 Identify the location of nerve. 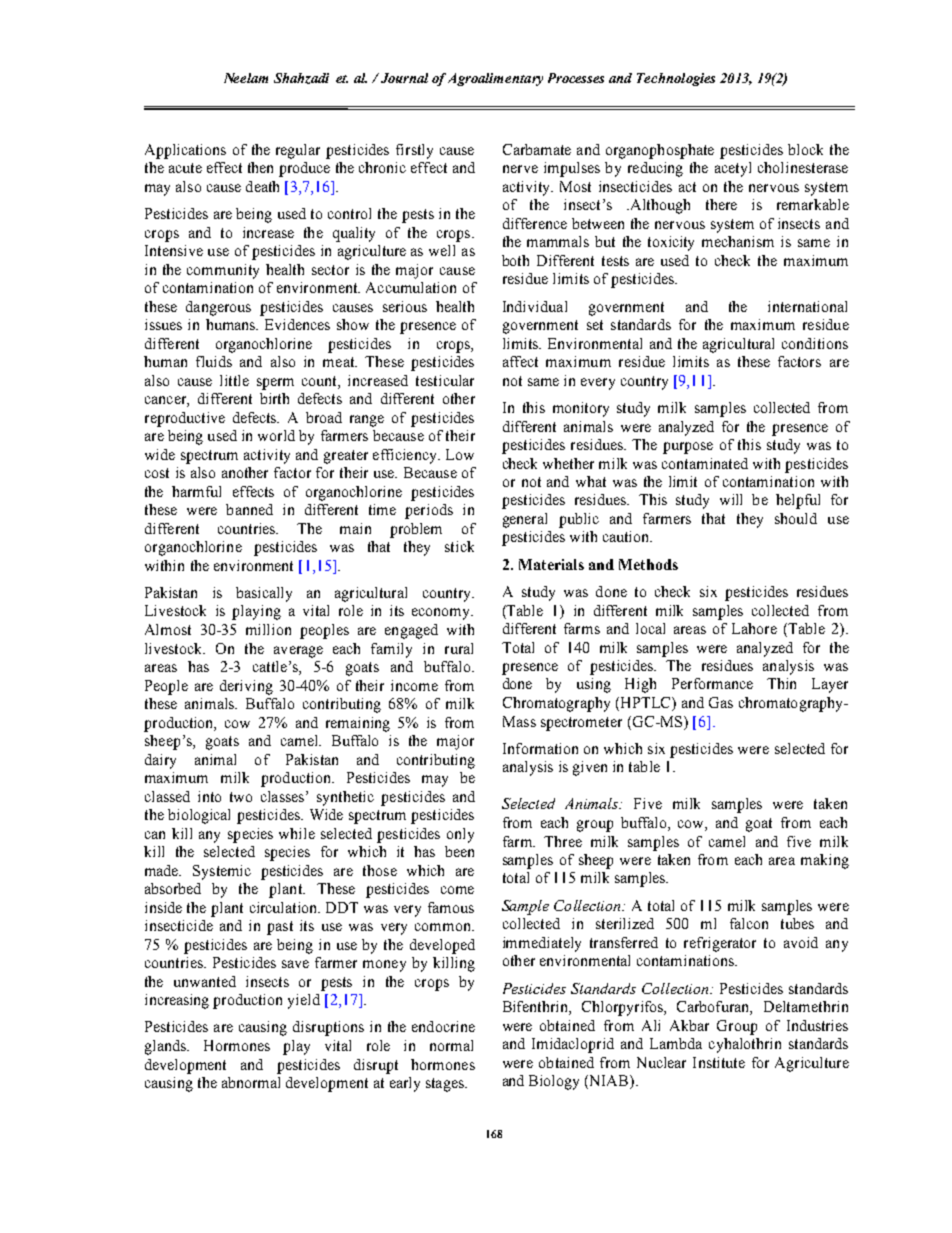
(520, 169).
